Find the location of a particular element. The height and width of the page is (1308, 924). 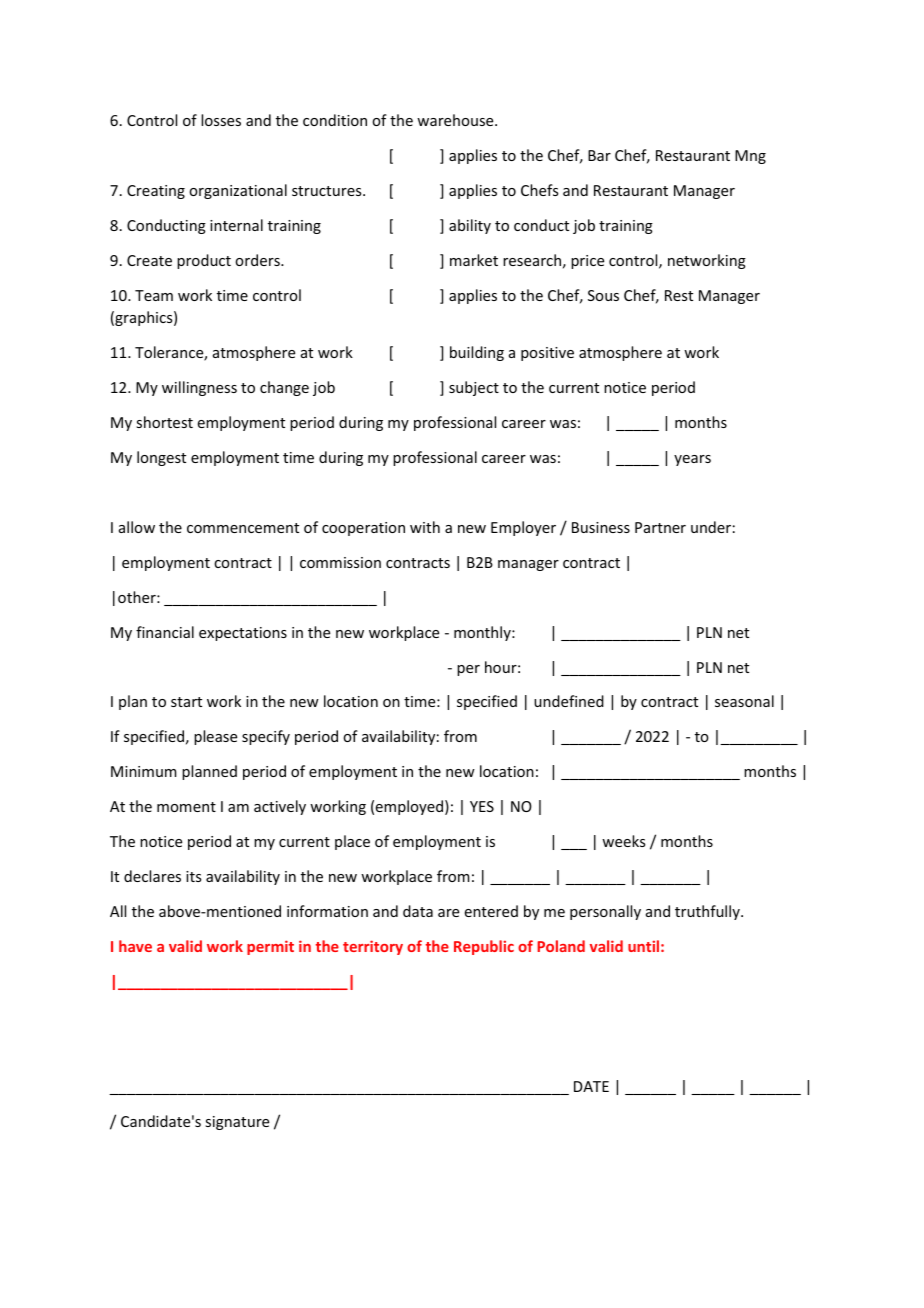

Mng is located at coordinates (750, 157).
